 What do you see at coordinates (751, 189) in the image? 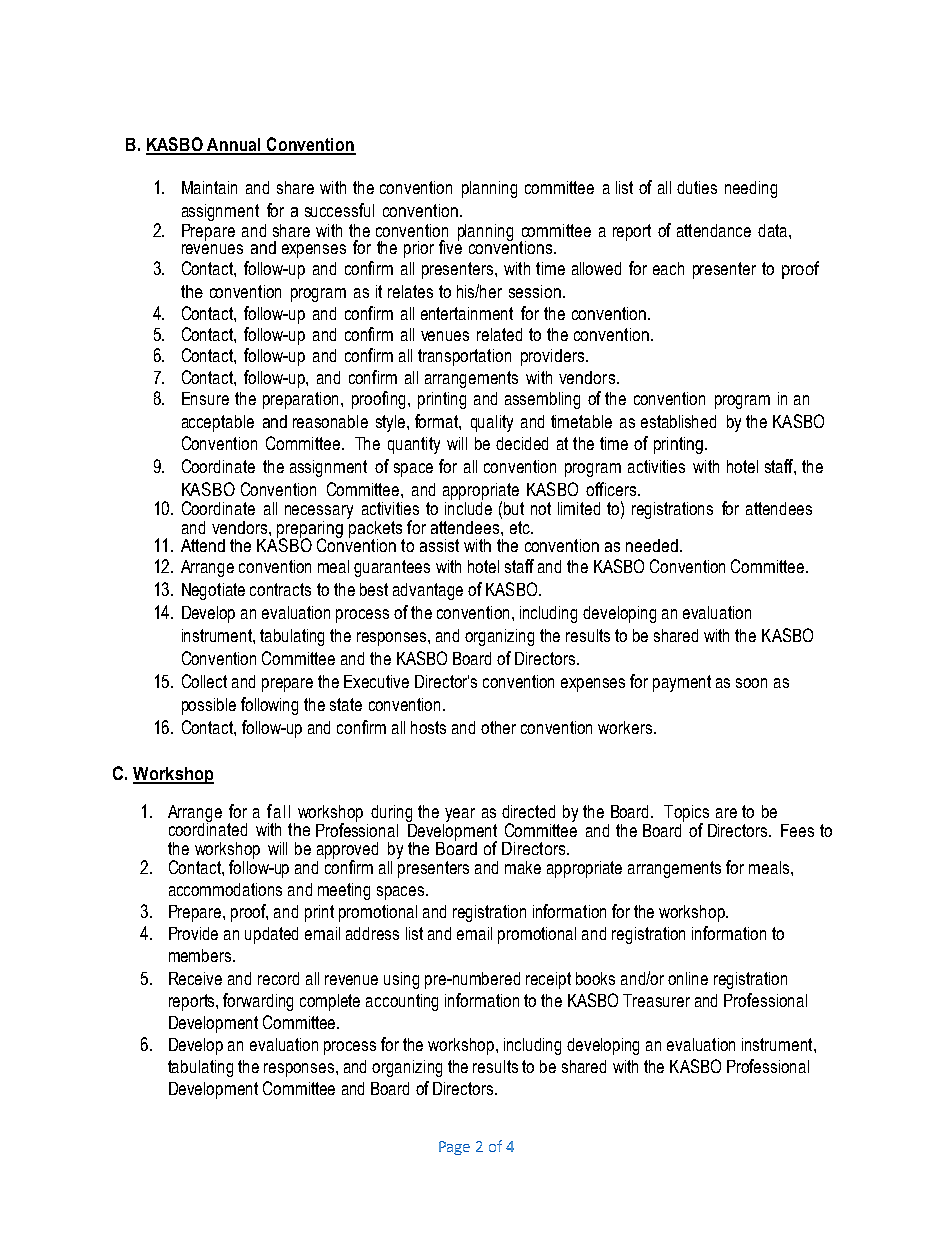
I see `needing` at bounding box center [751, 189].
